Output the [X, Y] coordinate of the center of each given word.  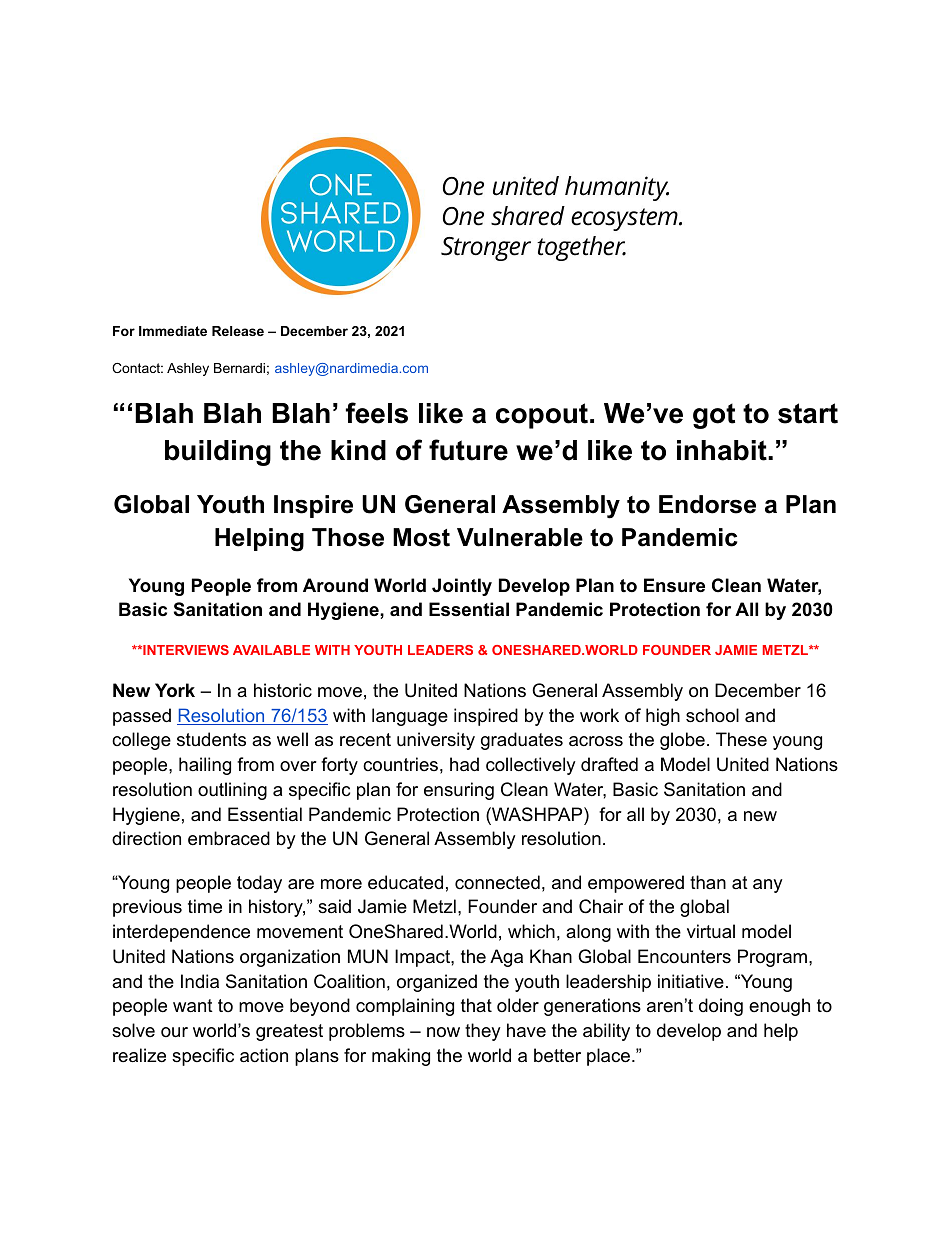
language [410, 717]
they [483, 1032]
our [174, 1032]
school [712, 715]
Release [238, 331]
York [175, 690]
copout [542, 416]
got [714, 416]
